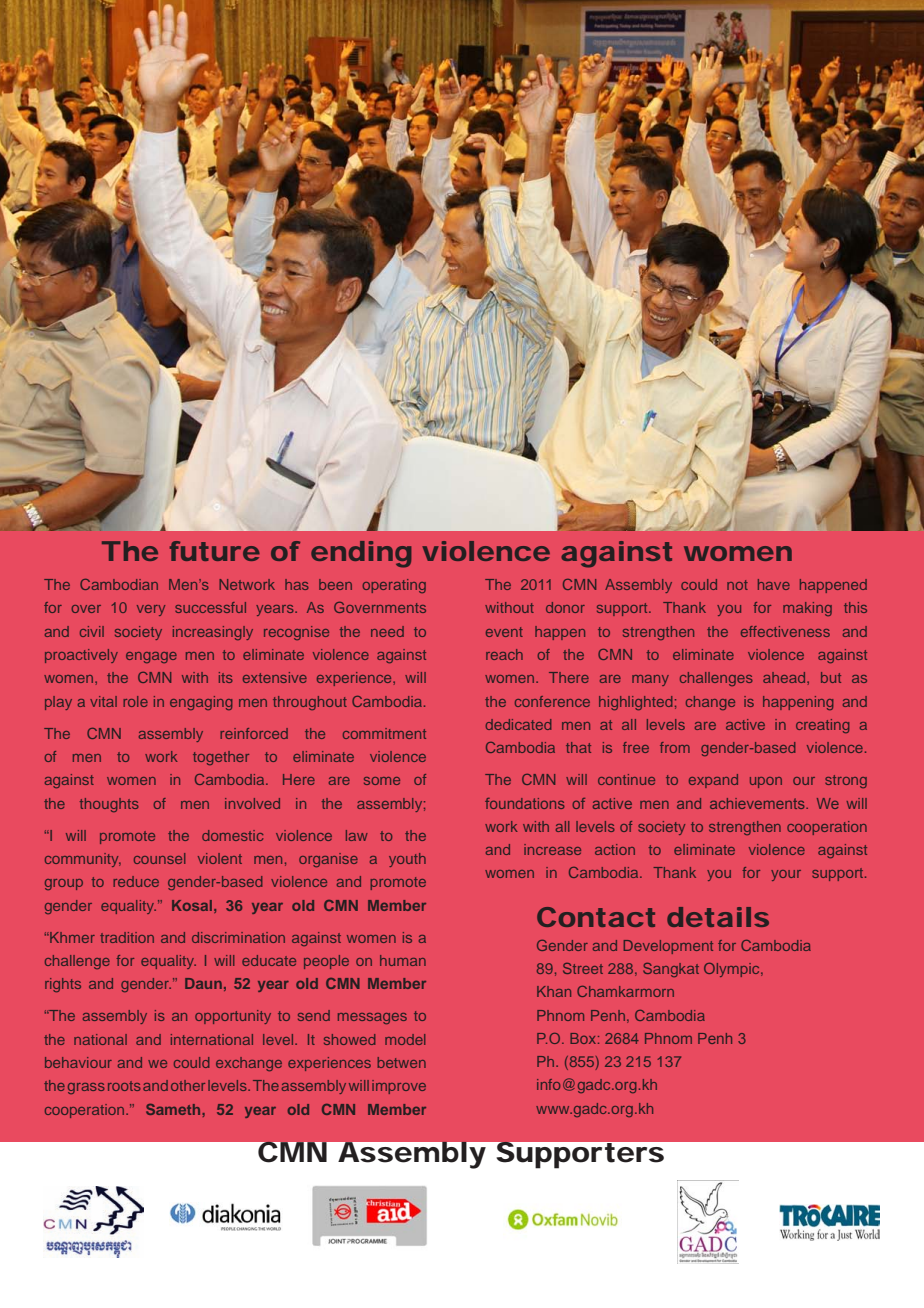  What do you see at coordinates (786, 875) in the screenshot?
I see `your` at bounding box center [786, 875].
